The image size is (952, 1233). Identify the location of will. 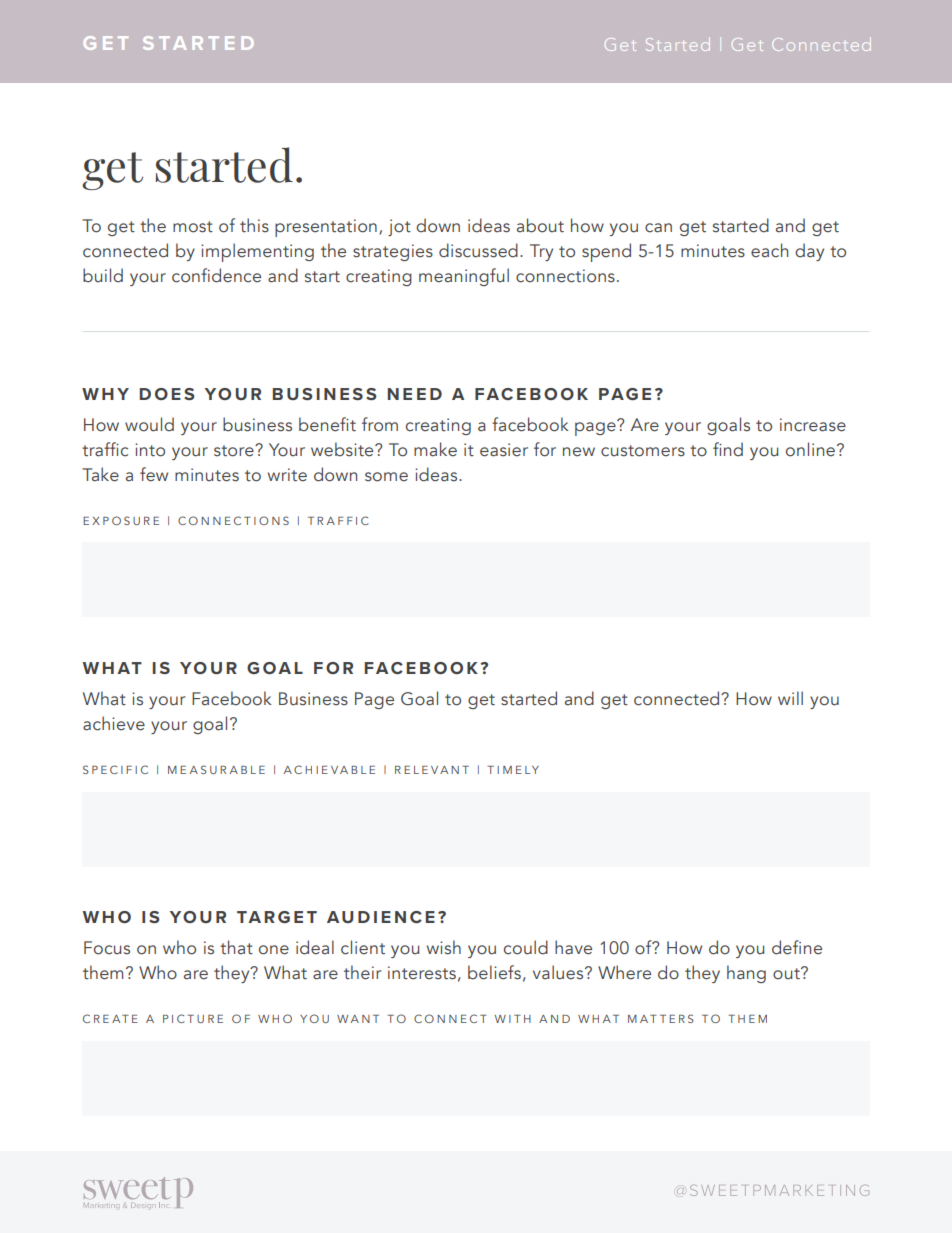
(790, 698).
